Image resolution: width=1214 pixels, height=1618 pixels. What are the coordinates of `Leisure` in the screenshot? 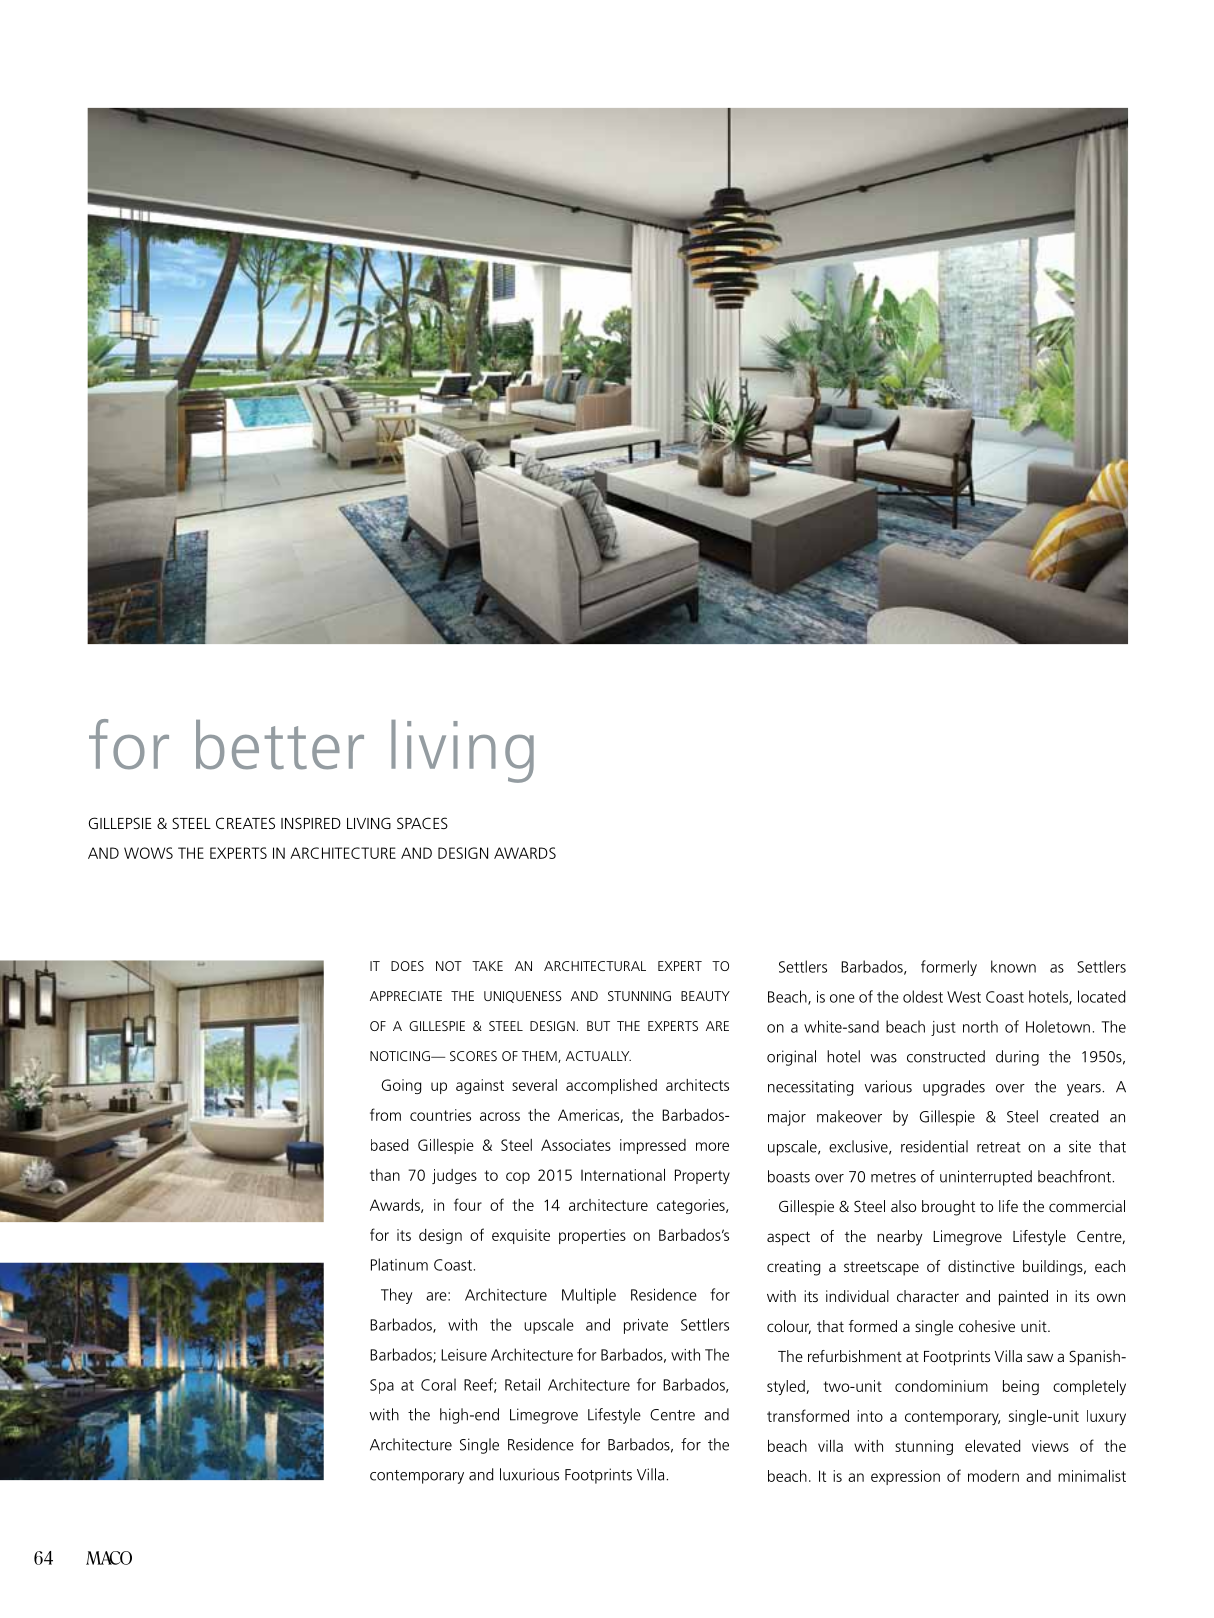 It's located at (464, 1355).
